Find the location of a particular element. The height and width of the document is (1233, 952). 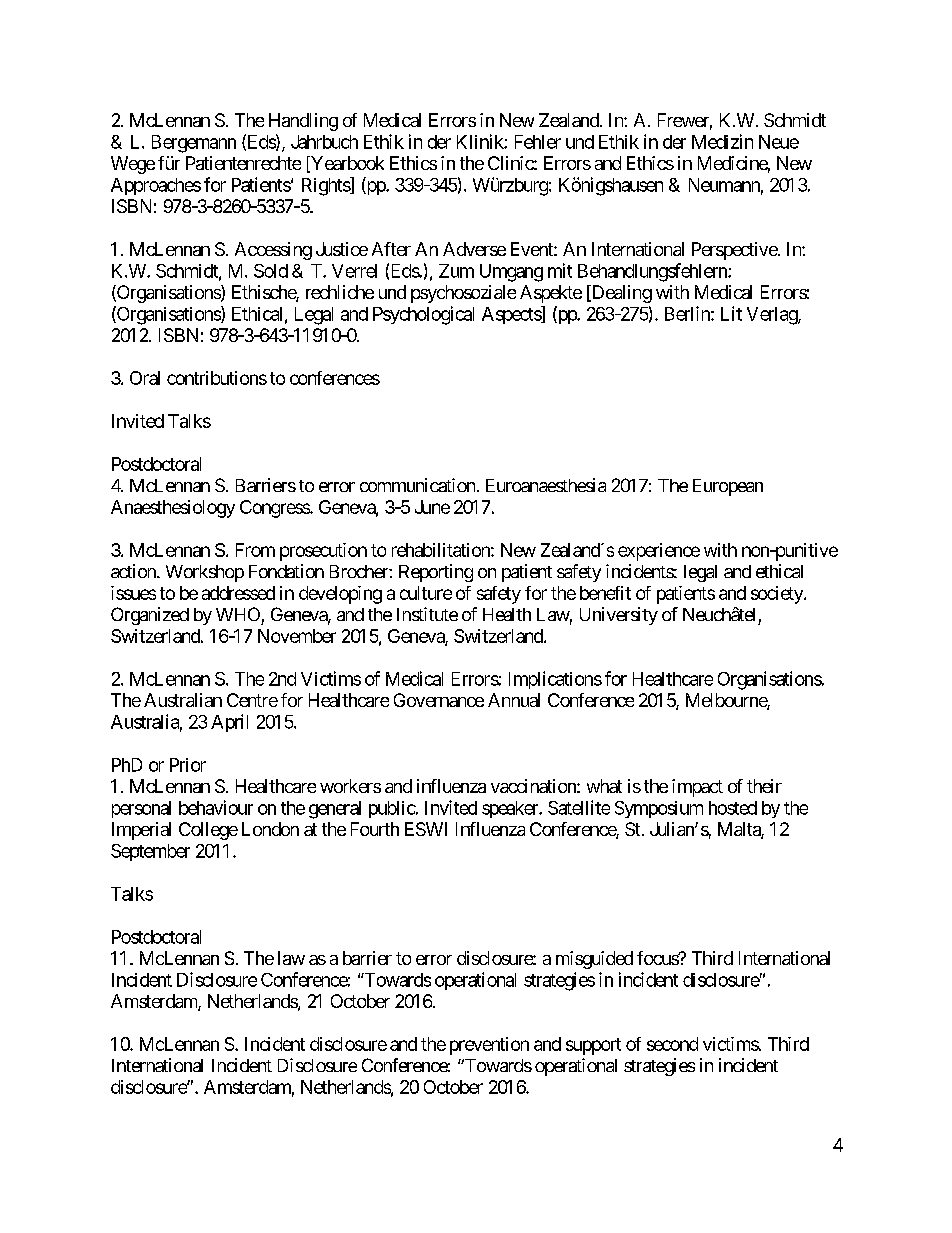

contributions is located at coordinates (217, 378).
